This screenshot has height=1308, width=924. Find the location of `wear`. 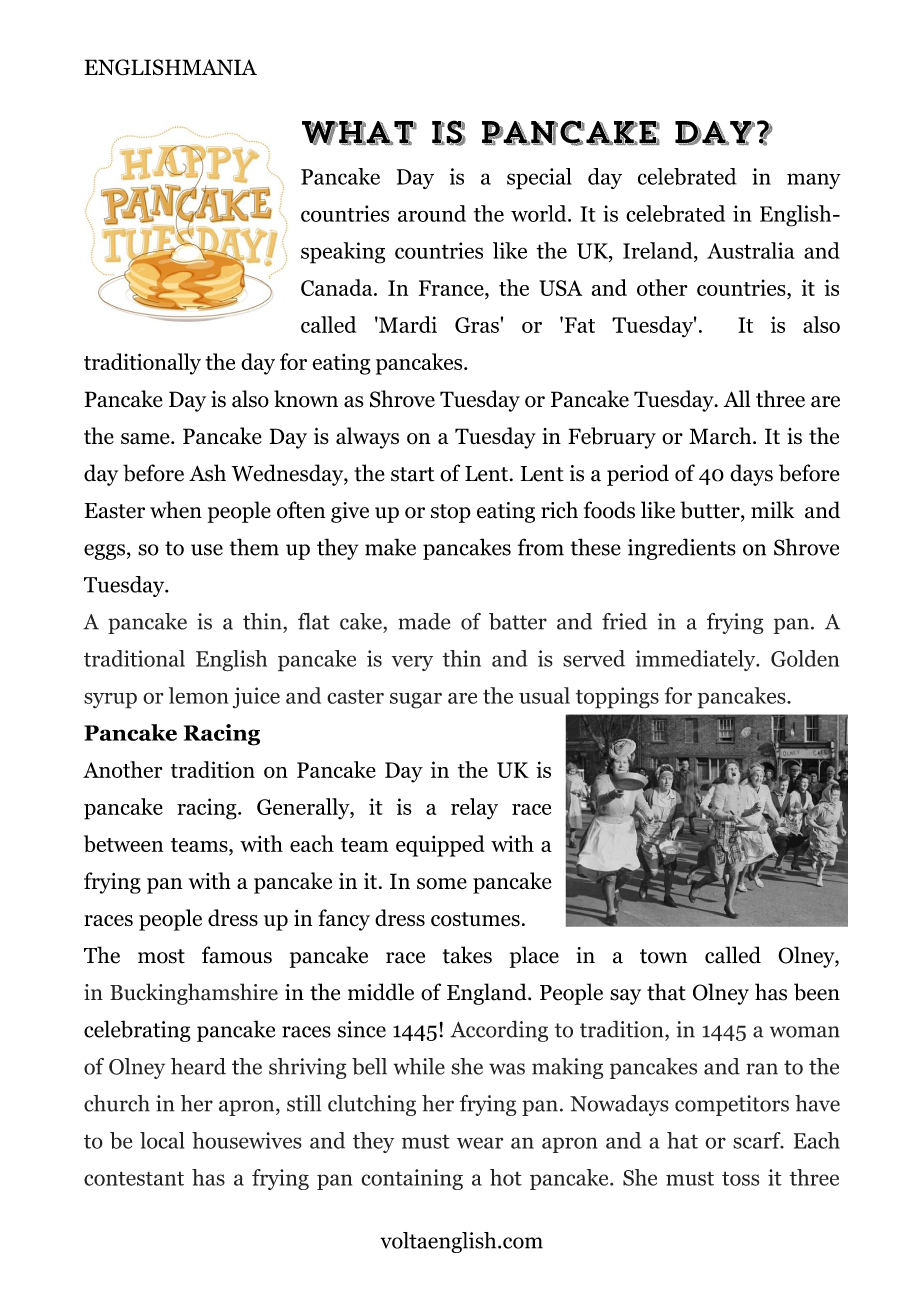

wear is located at coordinates (480, 1143).
